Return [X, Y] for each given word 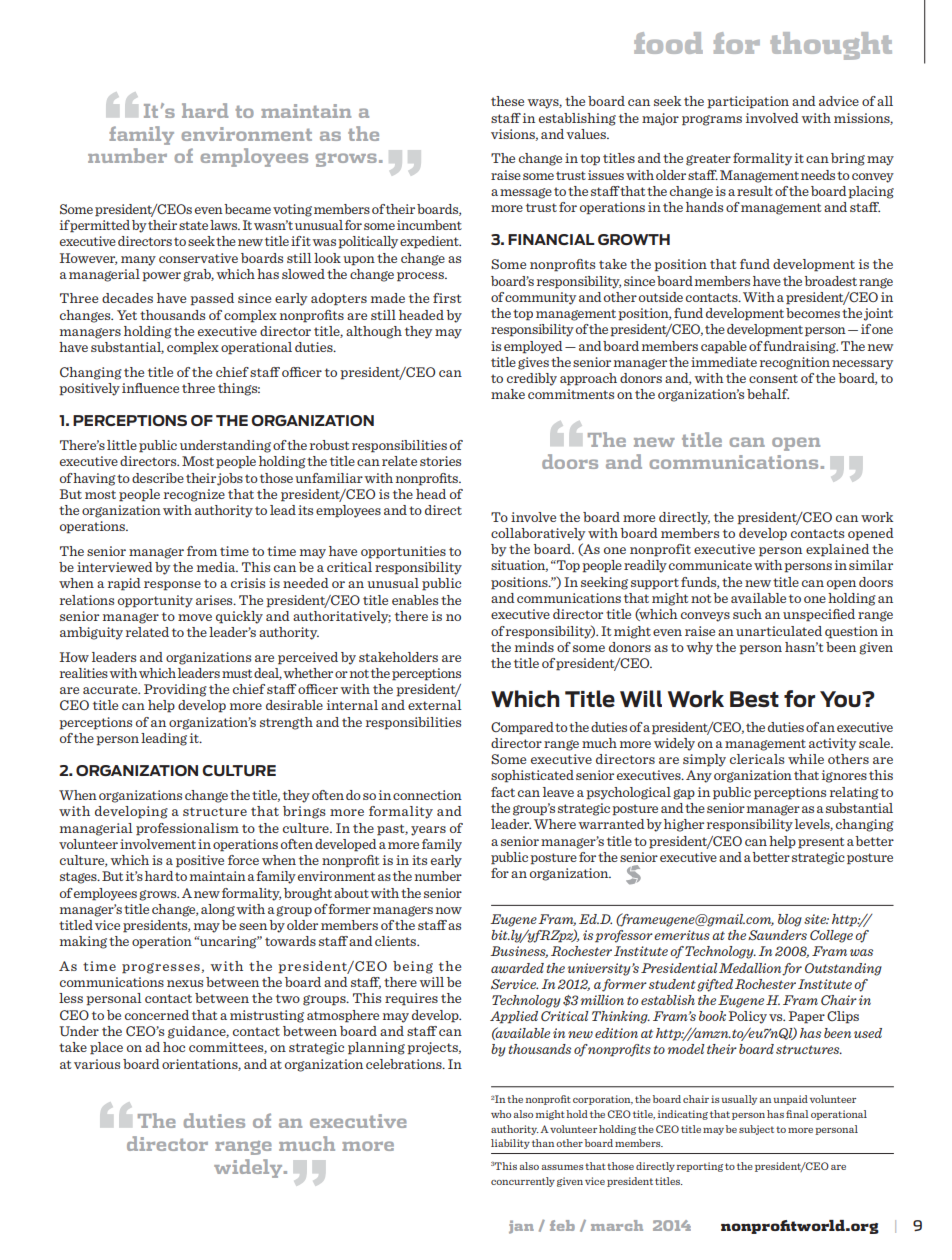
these [507, 101]
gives [533, 363]
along [218, 910]
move [195, 617]
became [247, 209]
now [449, 910]
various [97, 1064]
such [747, 614]
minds [534, 647]
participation [748, 102]
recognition [795, 363]
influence [150, 388]
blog [790, 920]
